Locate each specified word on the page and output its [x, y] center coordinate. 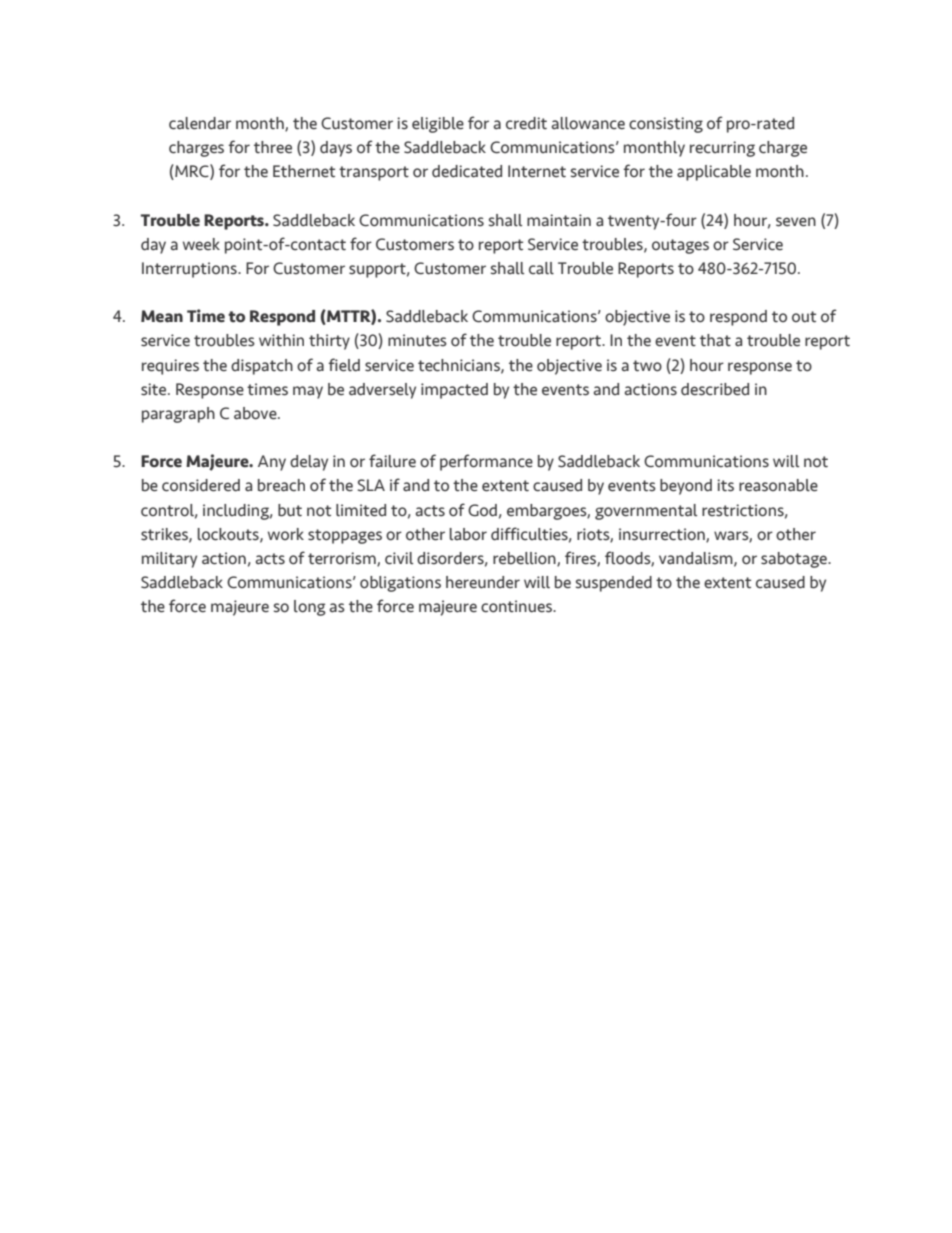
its [725, 485]
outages [680, 246]
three [273, 147]
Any [272, 463]
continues [517, 606]
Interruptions [190, 270]
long [310, 608]
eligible [438, 125]
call [541, 268]
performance [486, 462]
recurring [722, 149]
